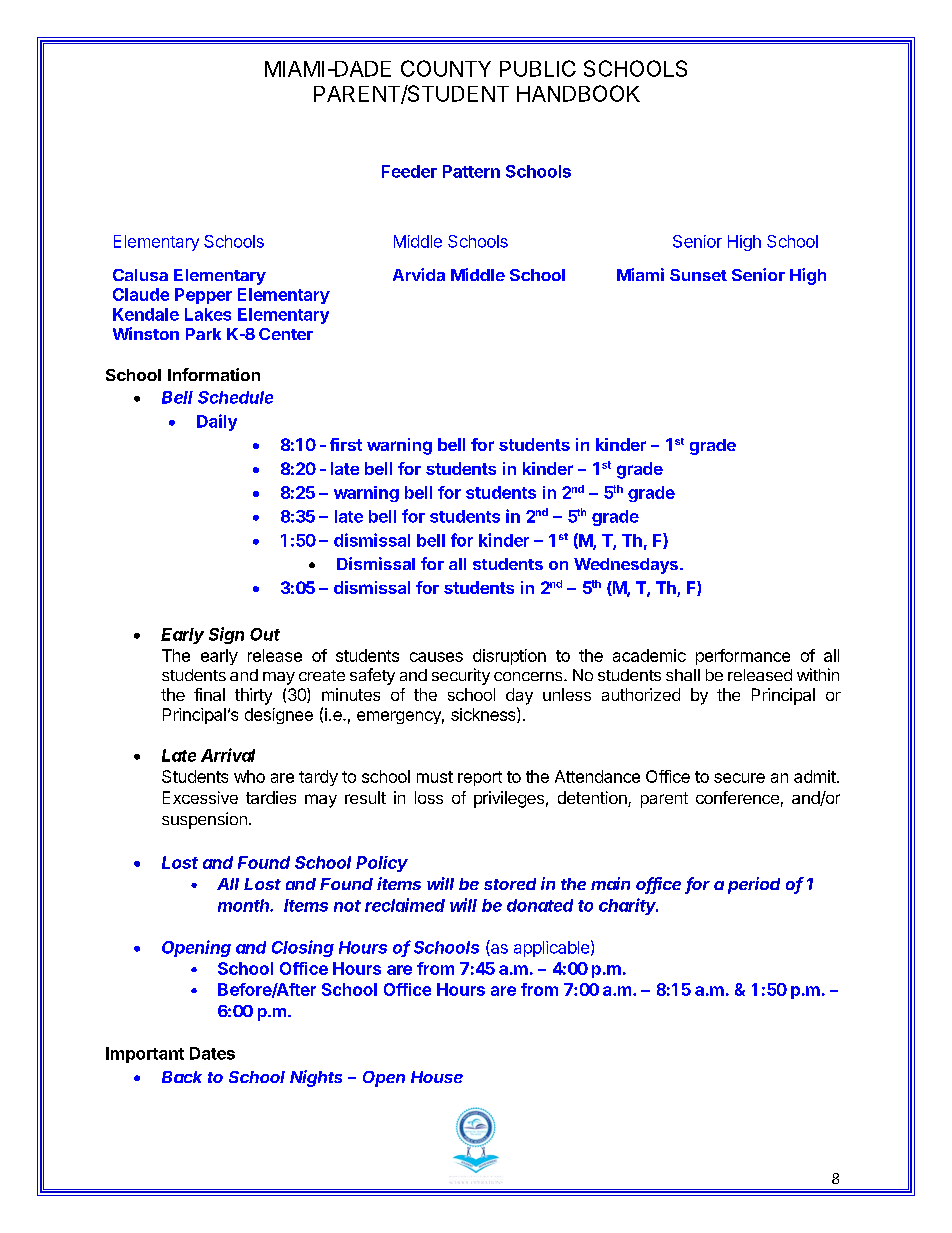 Image resolution: width=952 pixels, height=1233 pixels. I want to click on House, so click(437, 1077).
